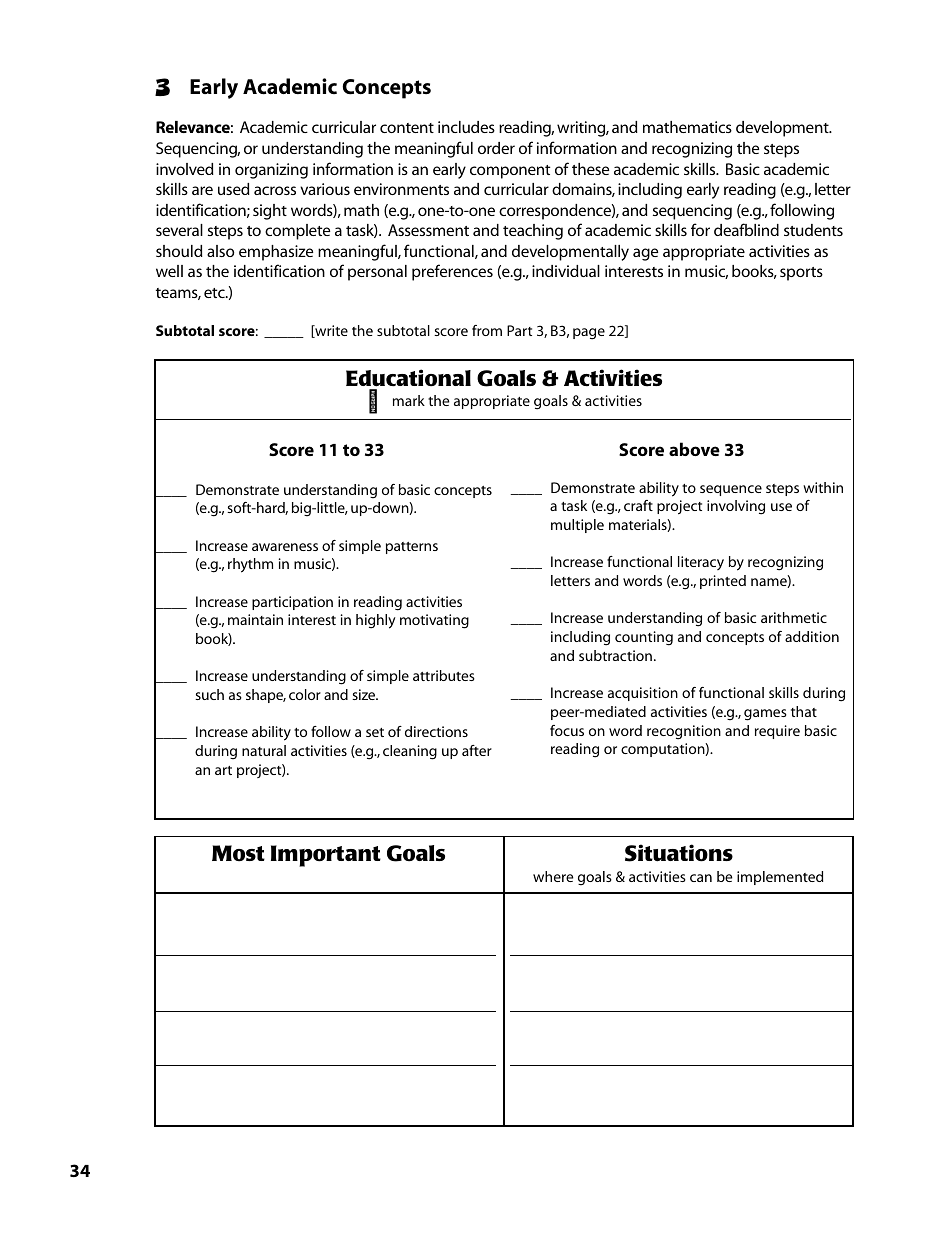 This screenshot has height=1233, width=952. What do you see at coordinates (238, 853) in the screenshot?
I see `Most` at bounding box center [238, 853].
